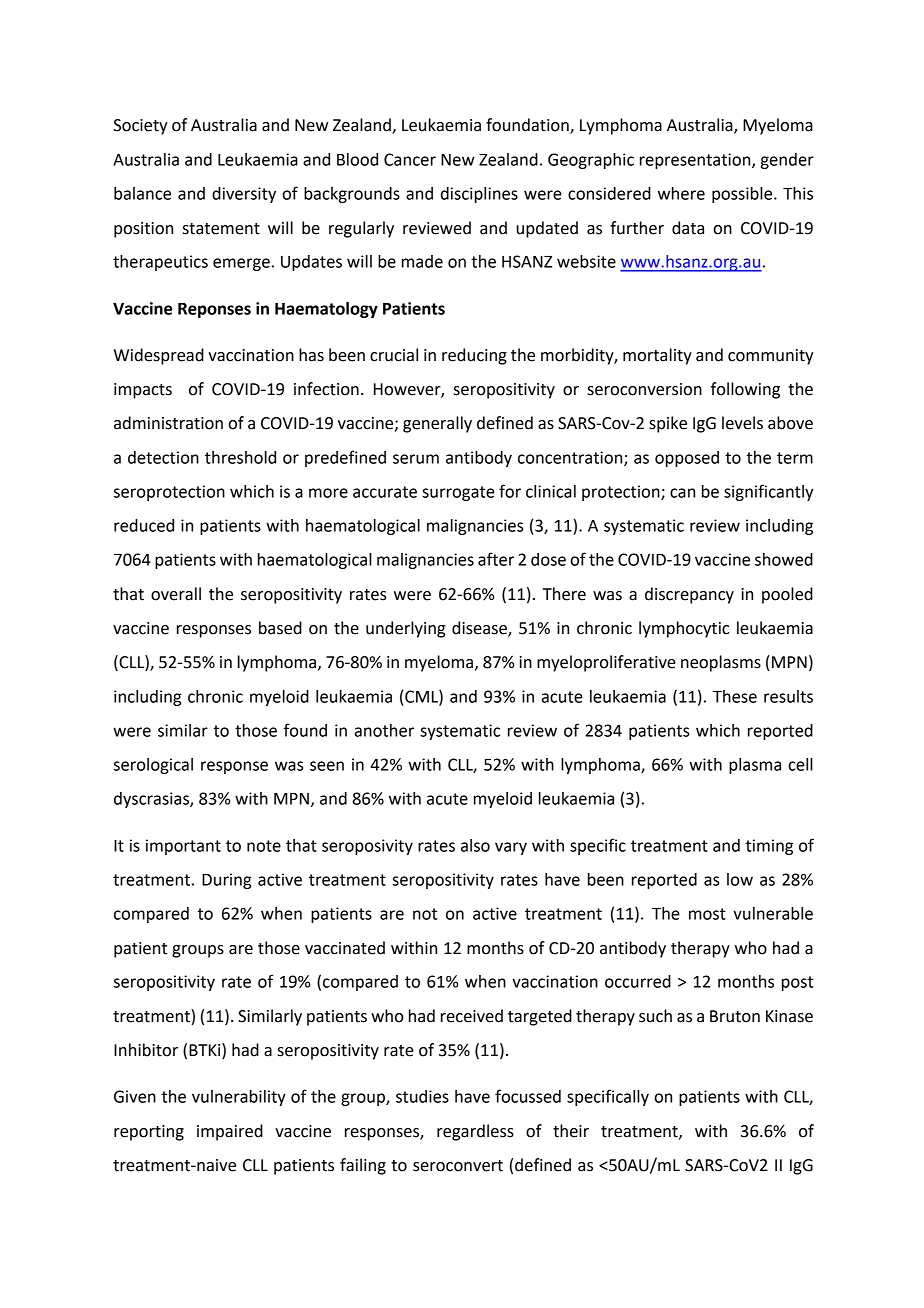 This image has height=1308, width=924. Describe the element at coordinates (475, 1132) in the image. I see `regardless` at that location.
